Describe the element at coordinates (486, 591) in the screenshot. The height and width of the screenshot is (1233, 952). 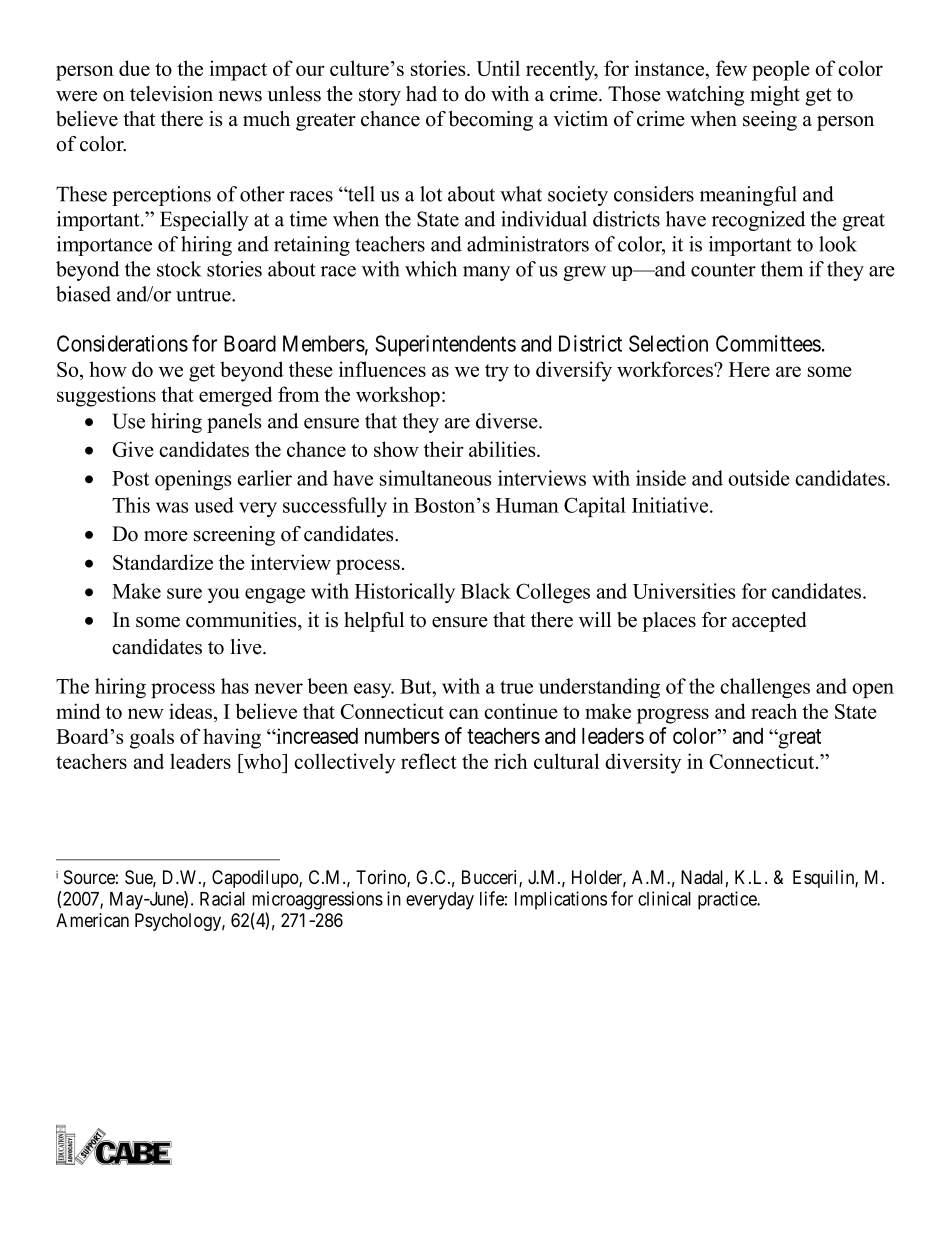
I see `Black` at that location.
